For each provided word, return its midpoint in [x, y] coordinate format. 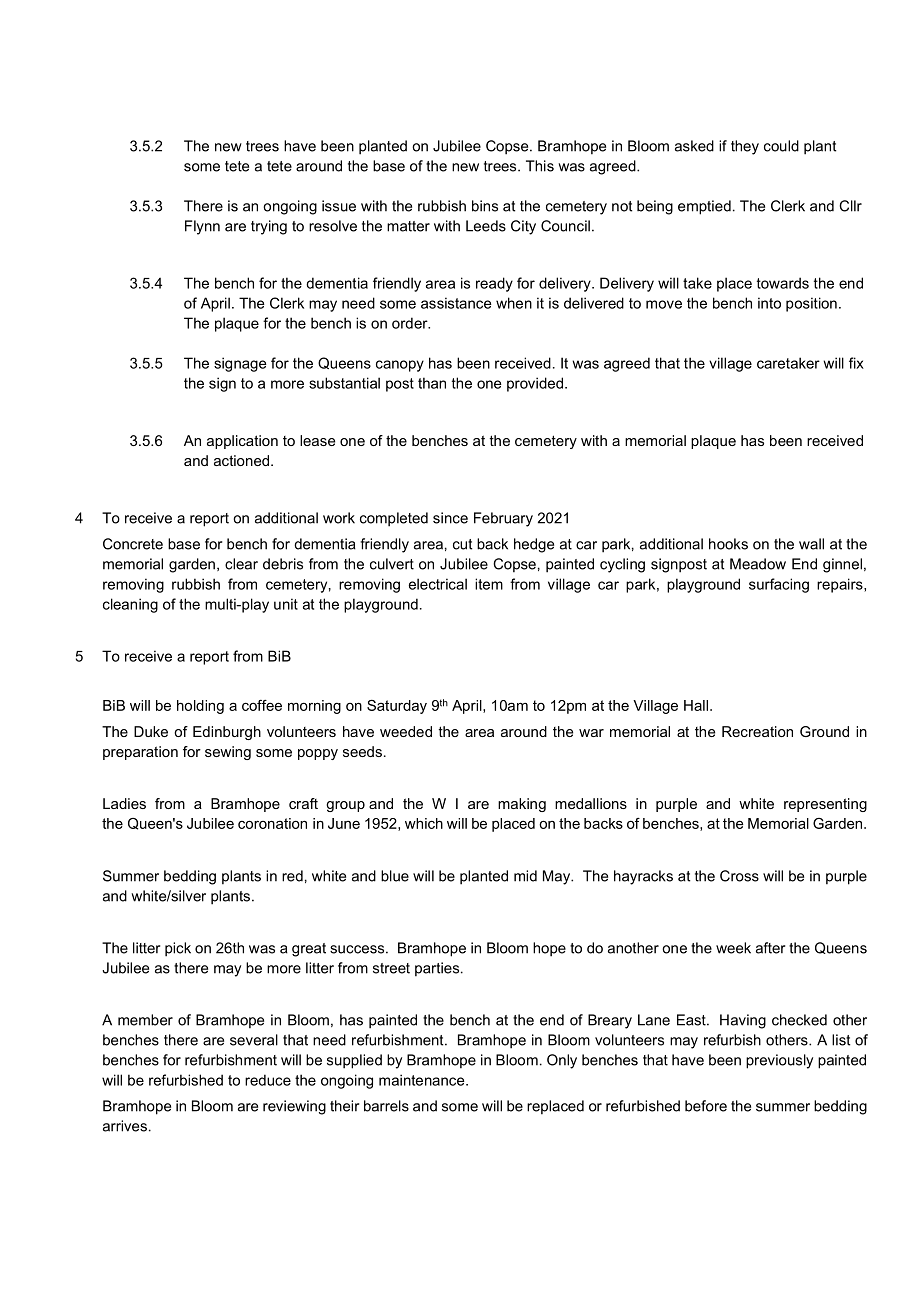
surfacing [779, 585]
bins [485, 206]
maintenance [423, 1080]
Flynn [202, 227]
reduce [268, 1080]
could [781, 146]
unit [286, 604]
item [489, 584]
